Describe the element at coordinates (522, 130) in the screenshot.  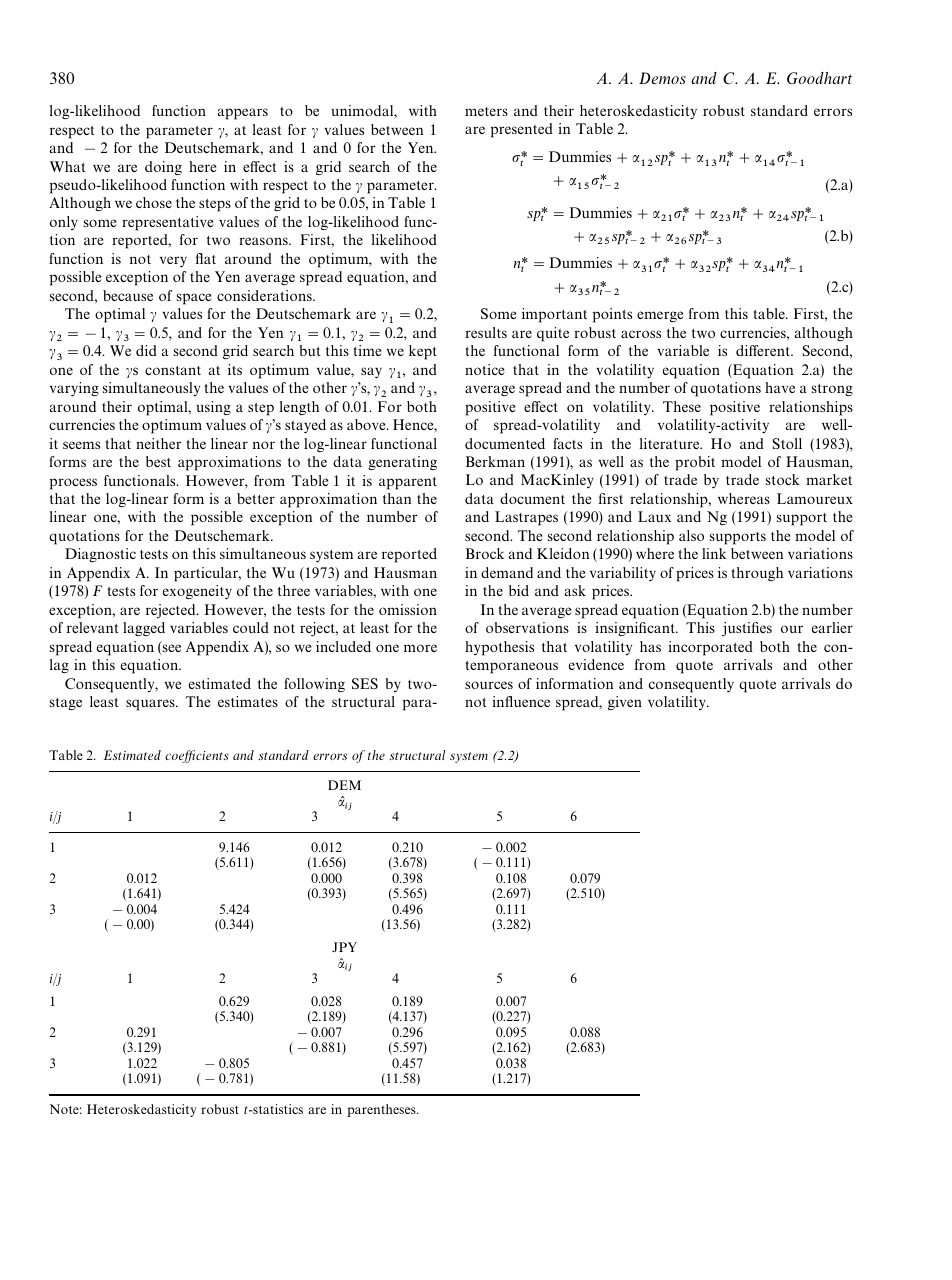
I see `presented` at that location.
